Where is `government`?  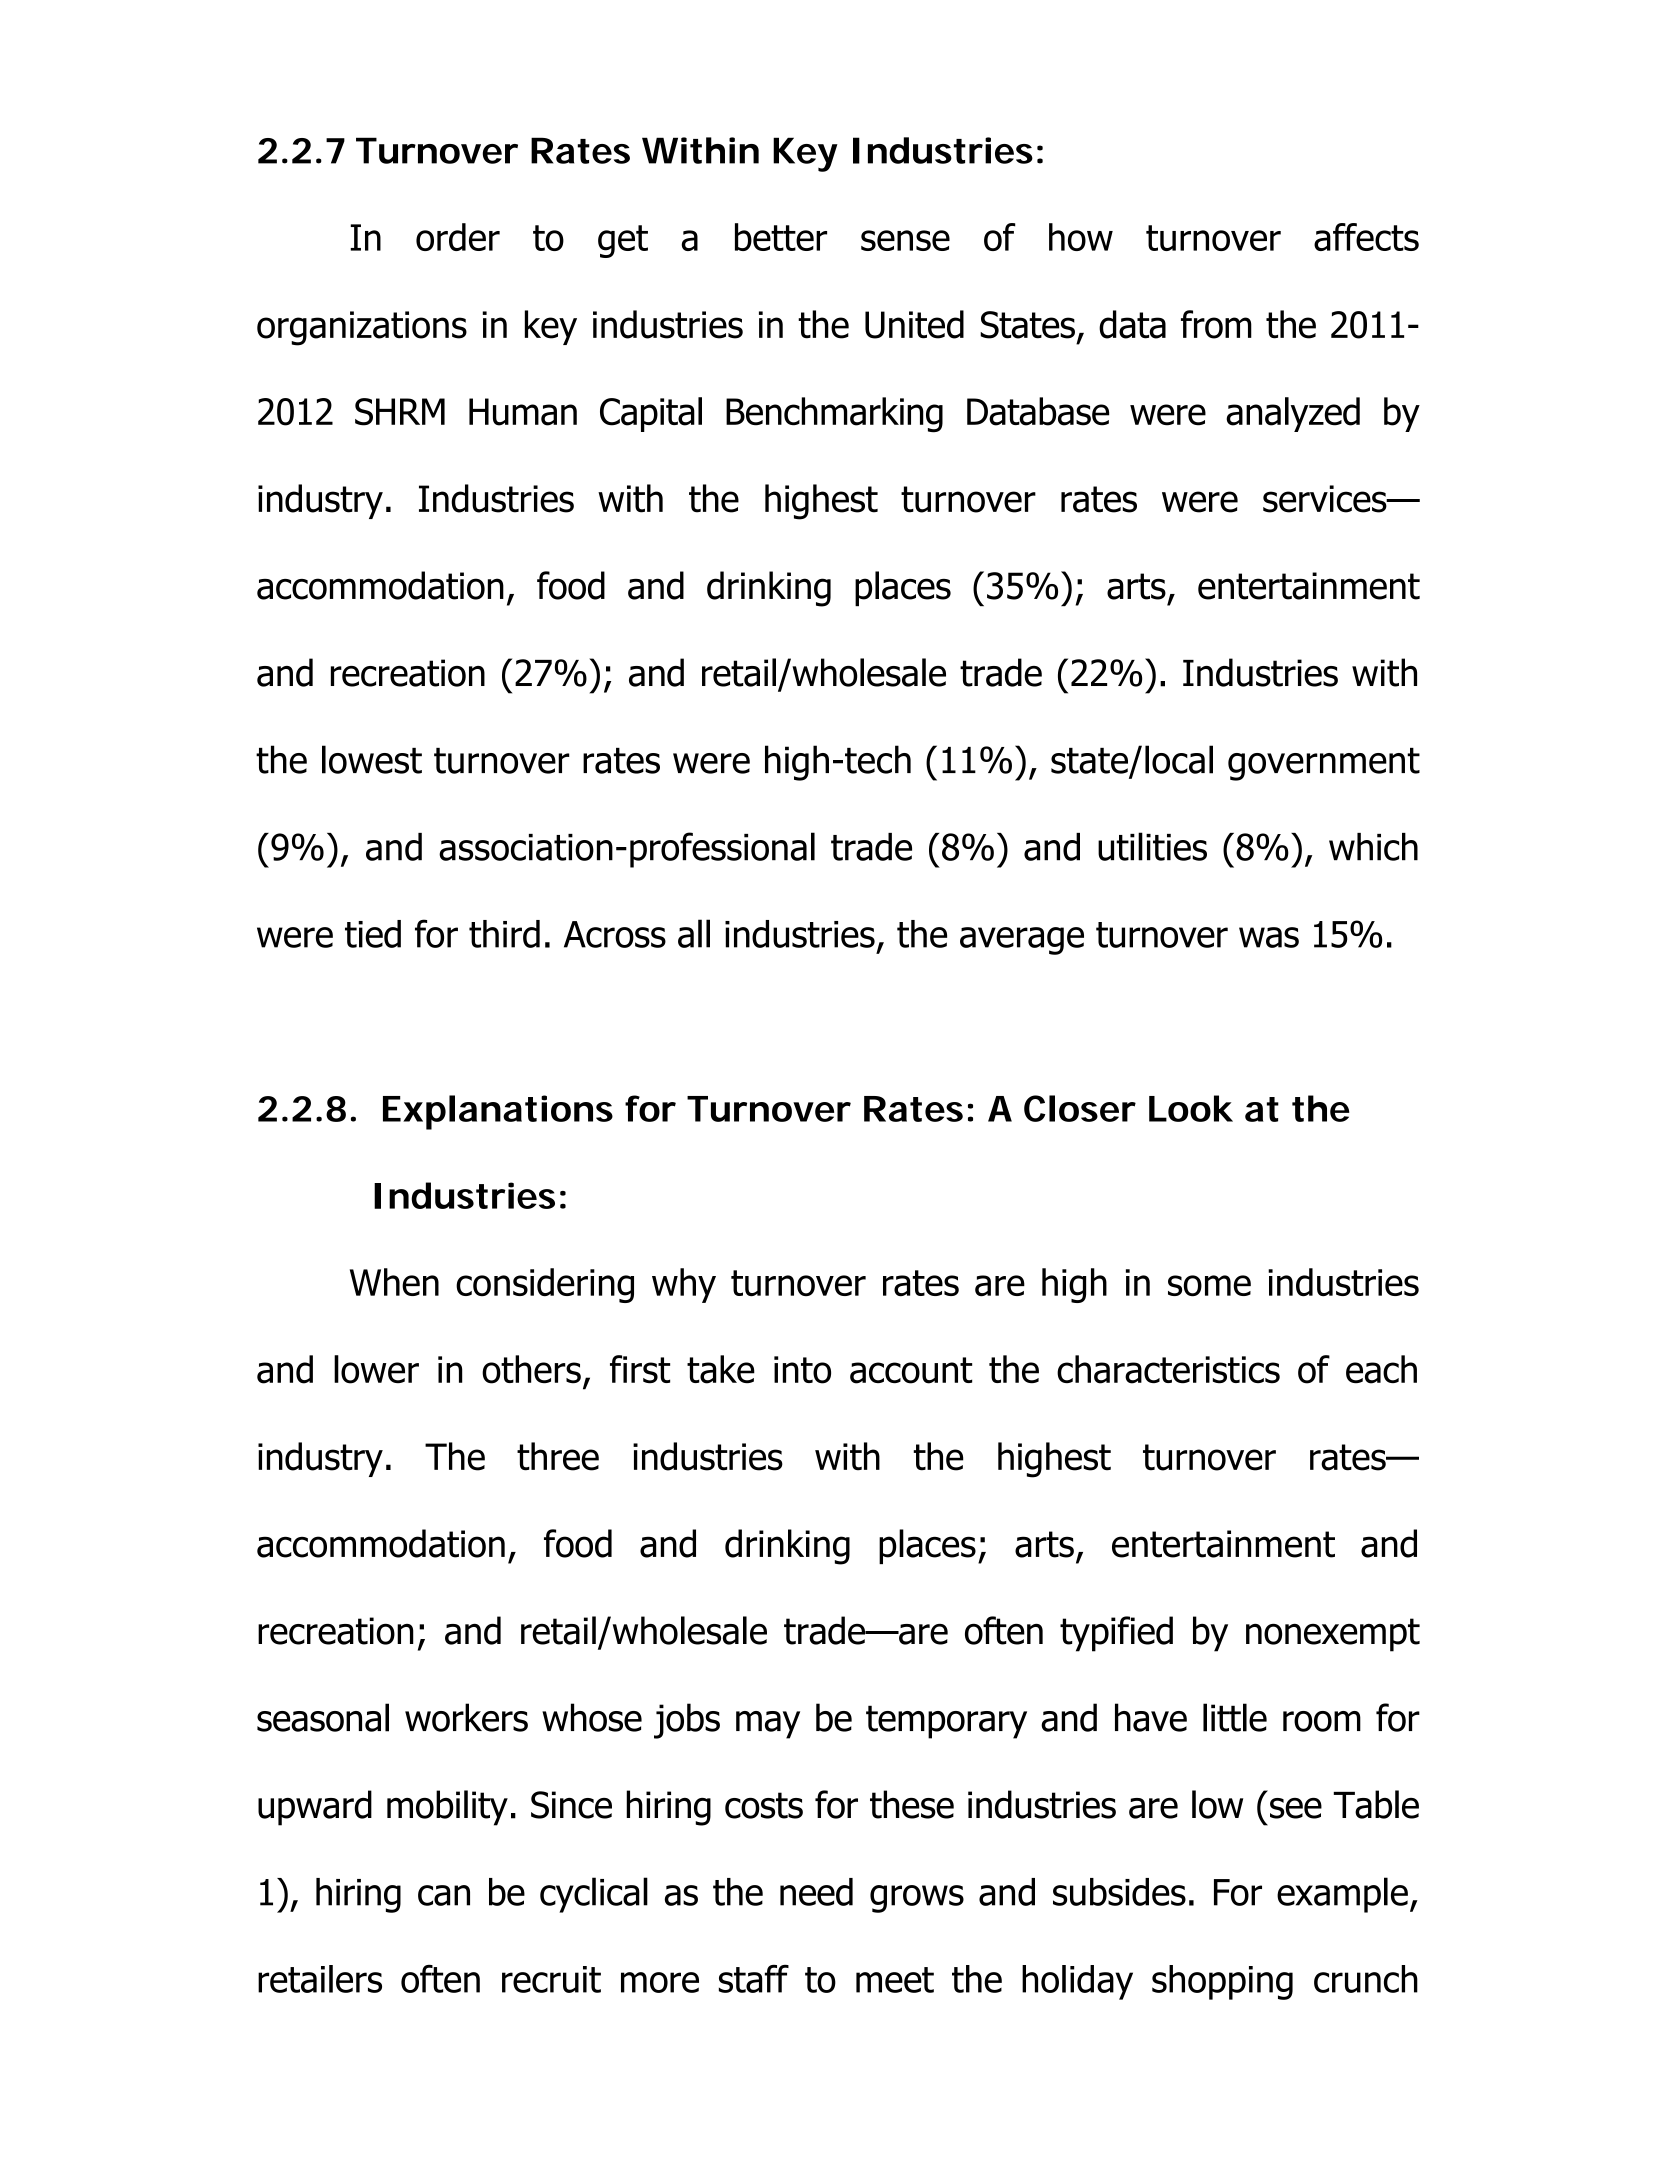
government is located at coordinates (1324, 764).
